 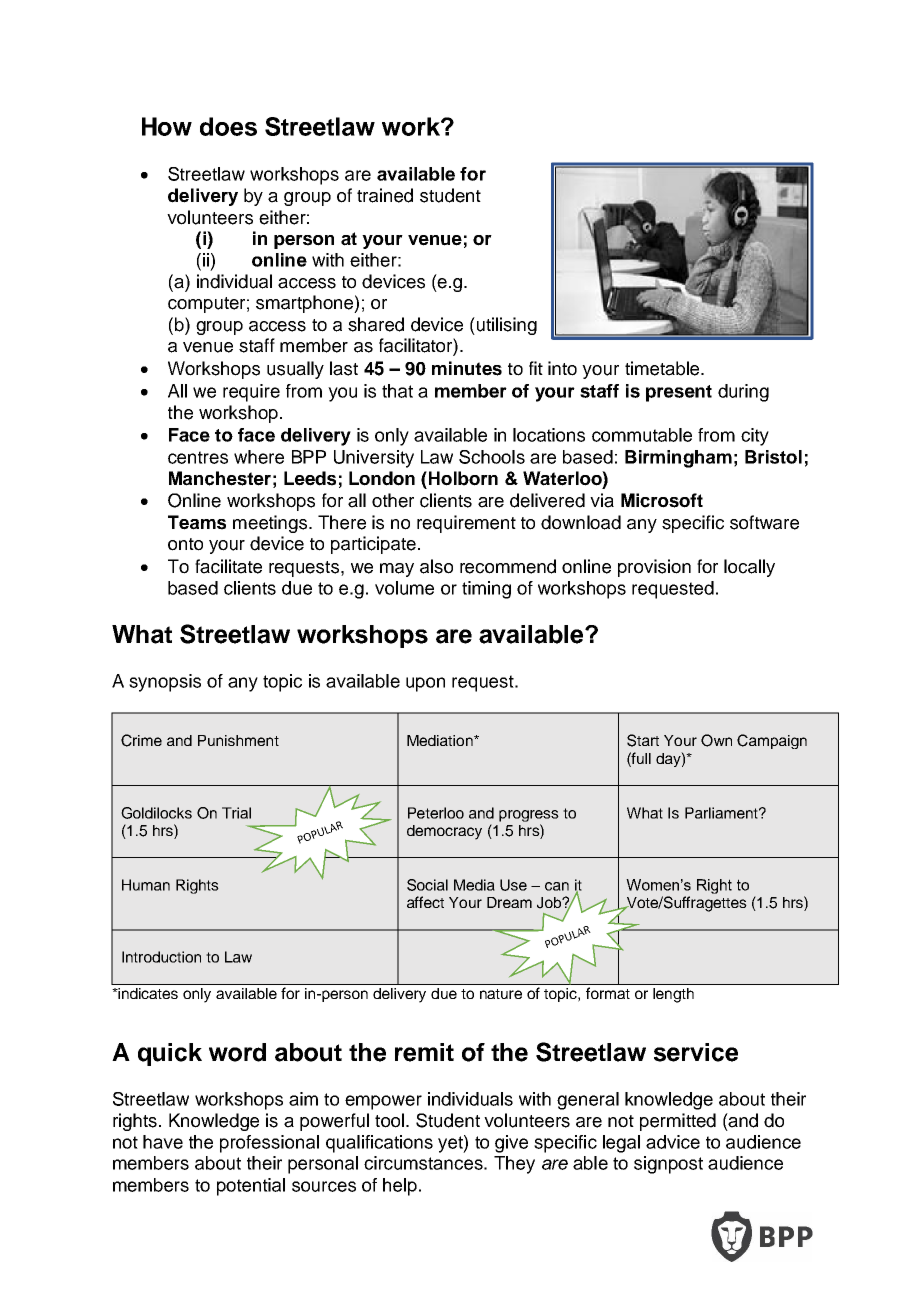 What do you see at coordinates (436, 566) in the page?
I see `also` at bounding box center [436, 566].
